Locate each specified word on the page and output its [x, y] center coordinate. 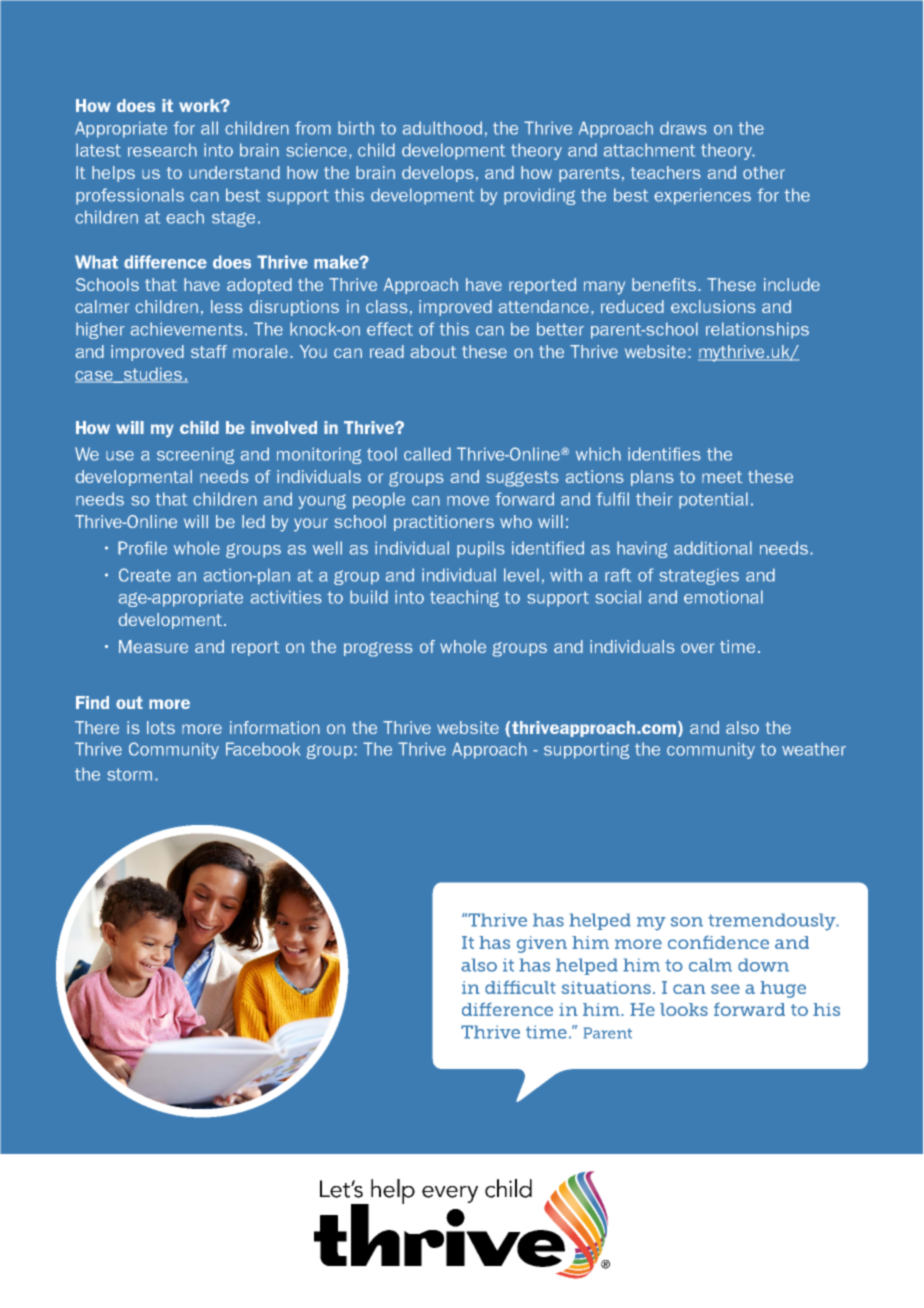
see [725, 989]
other [764, 172]
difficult [520, 987]
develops [438, 174]
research [162, 150]
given [542, 944]
